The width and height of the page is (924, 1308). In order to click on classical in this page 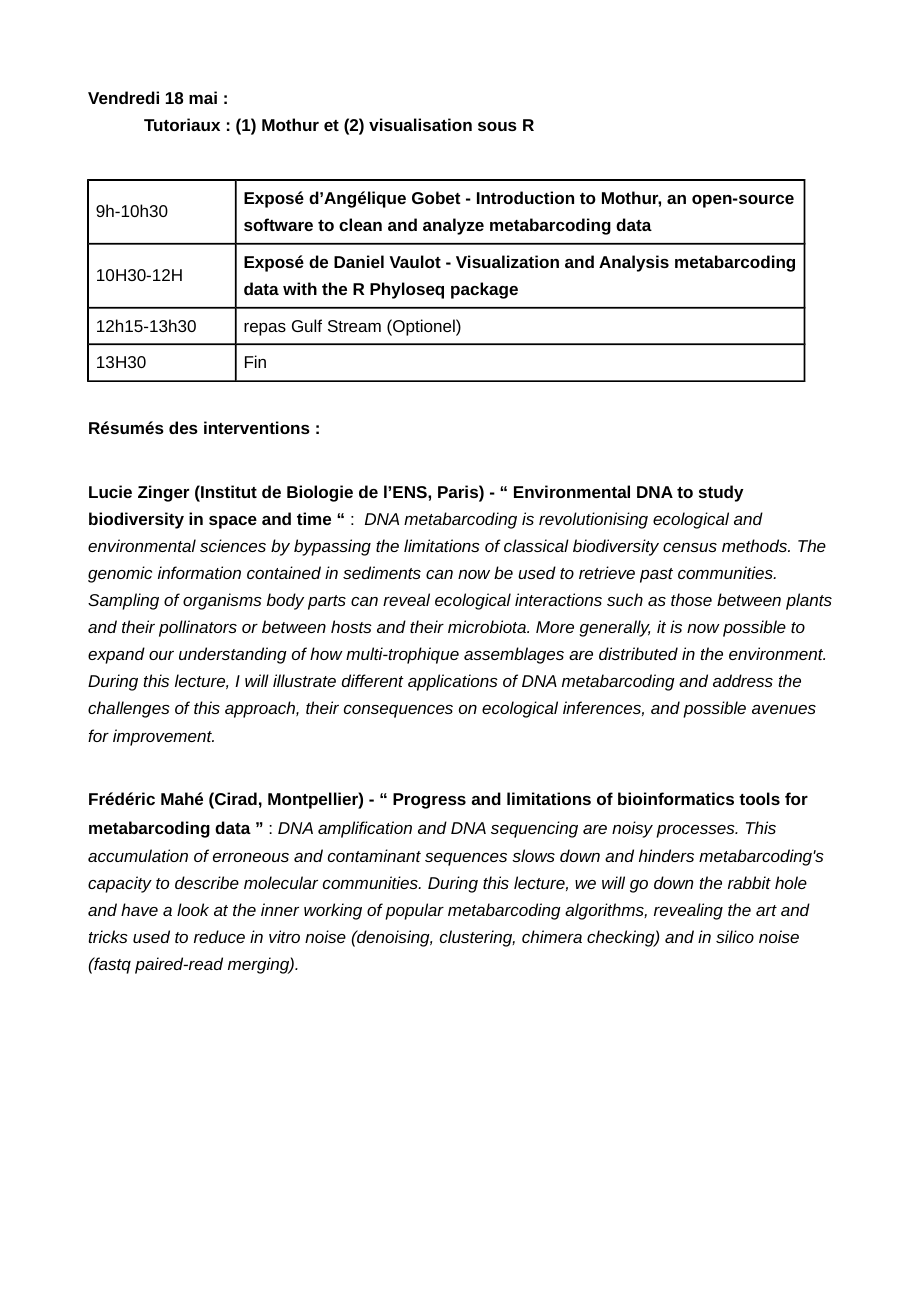, I will do `click(536, 545)`.
